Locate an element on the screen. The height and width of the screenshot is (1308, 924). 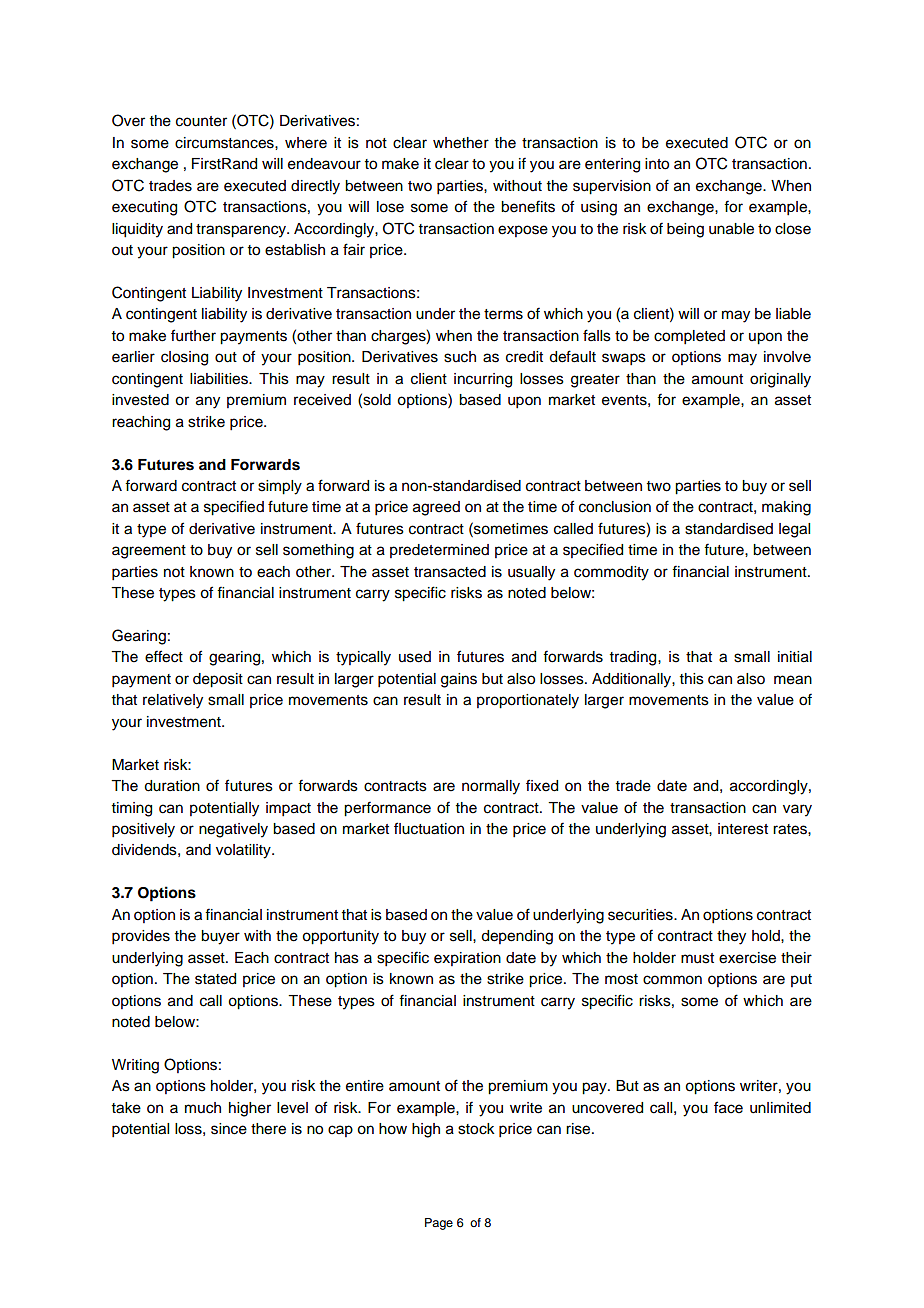
fluctuation is located at coordinates (429, 828).
